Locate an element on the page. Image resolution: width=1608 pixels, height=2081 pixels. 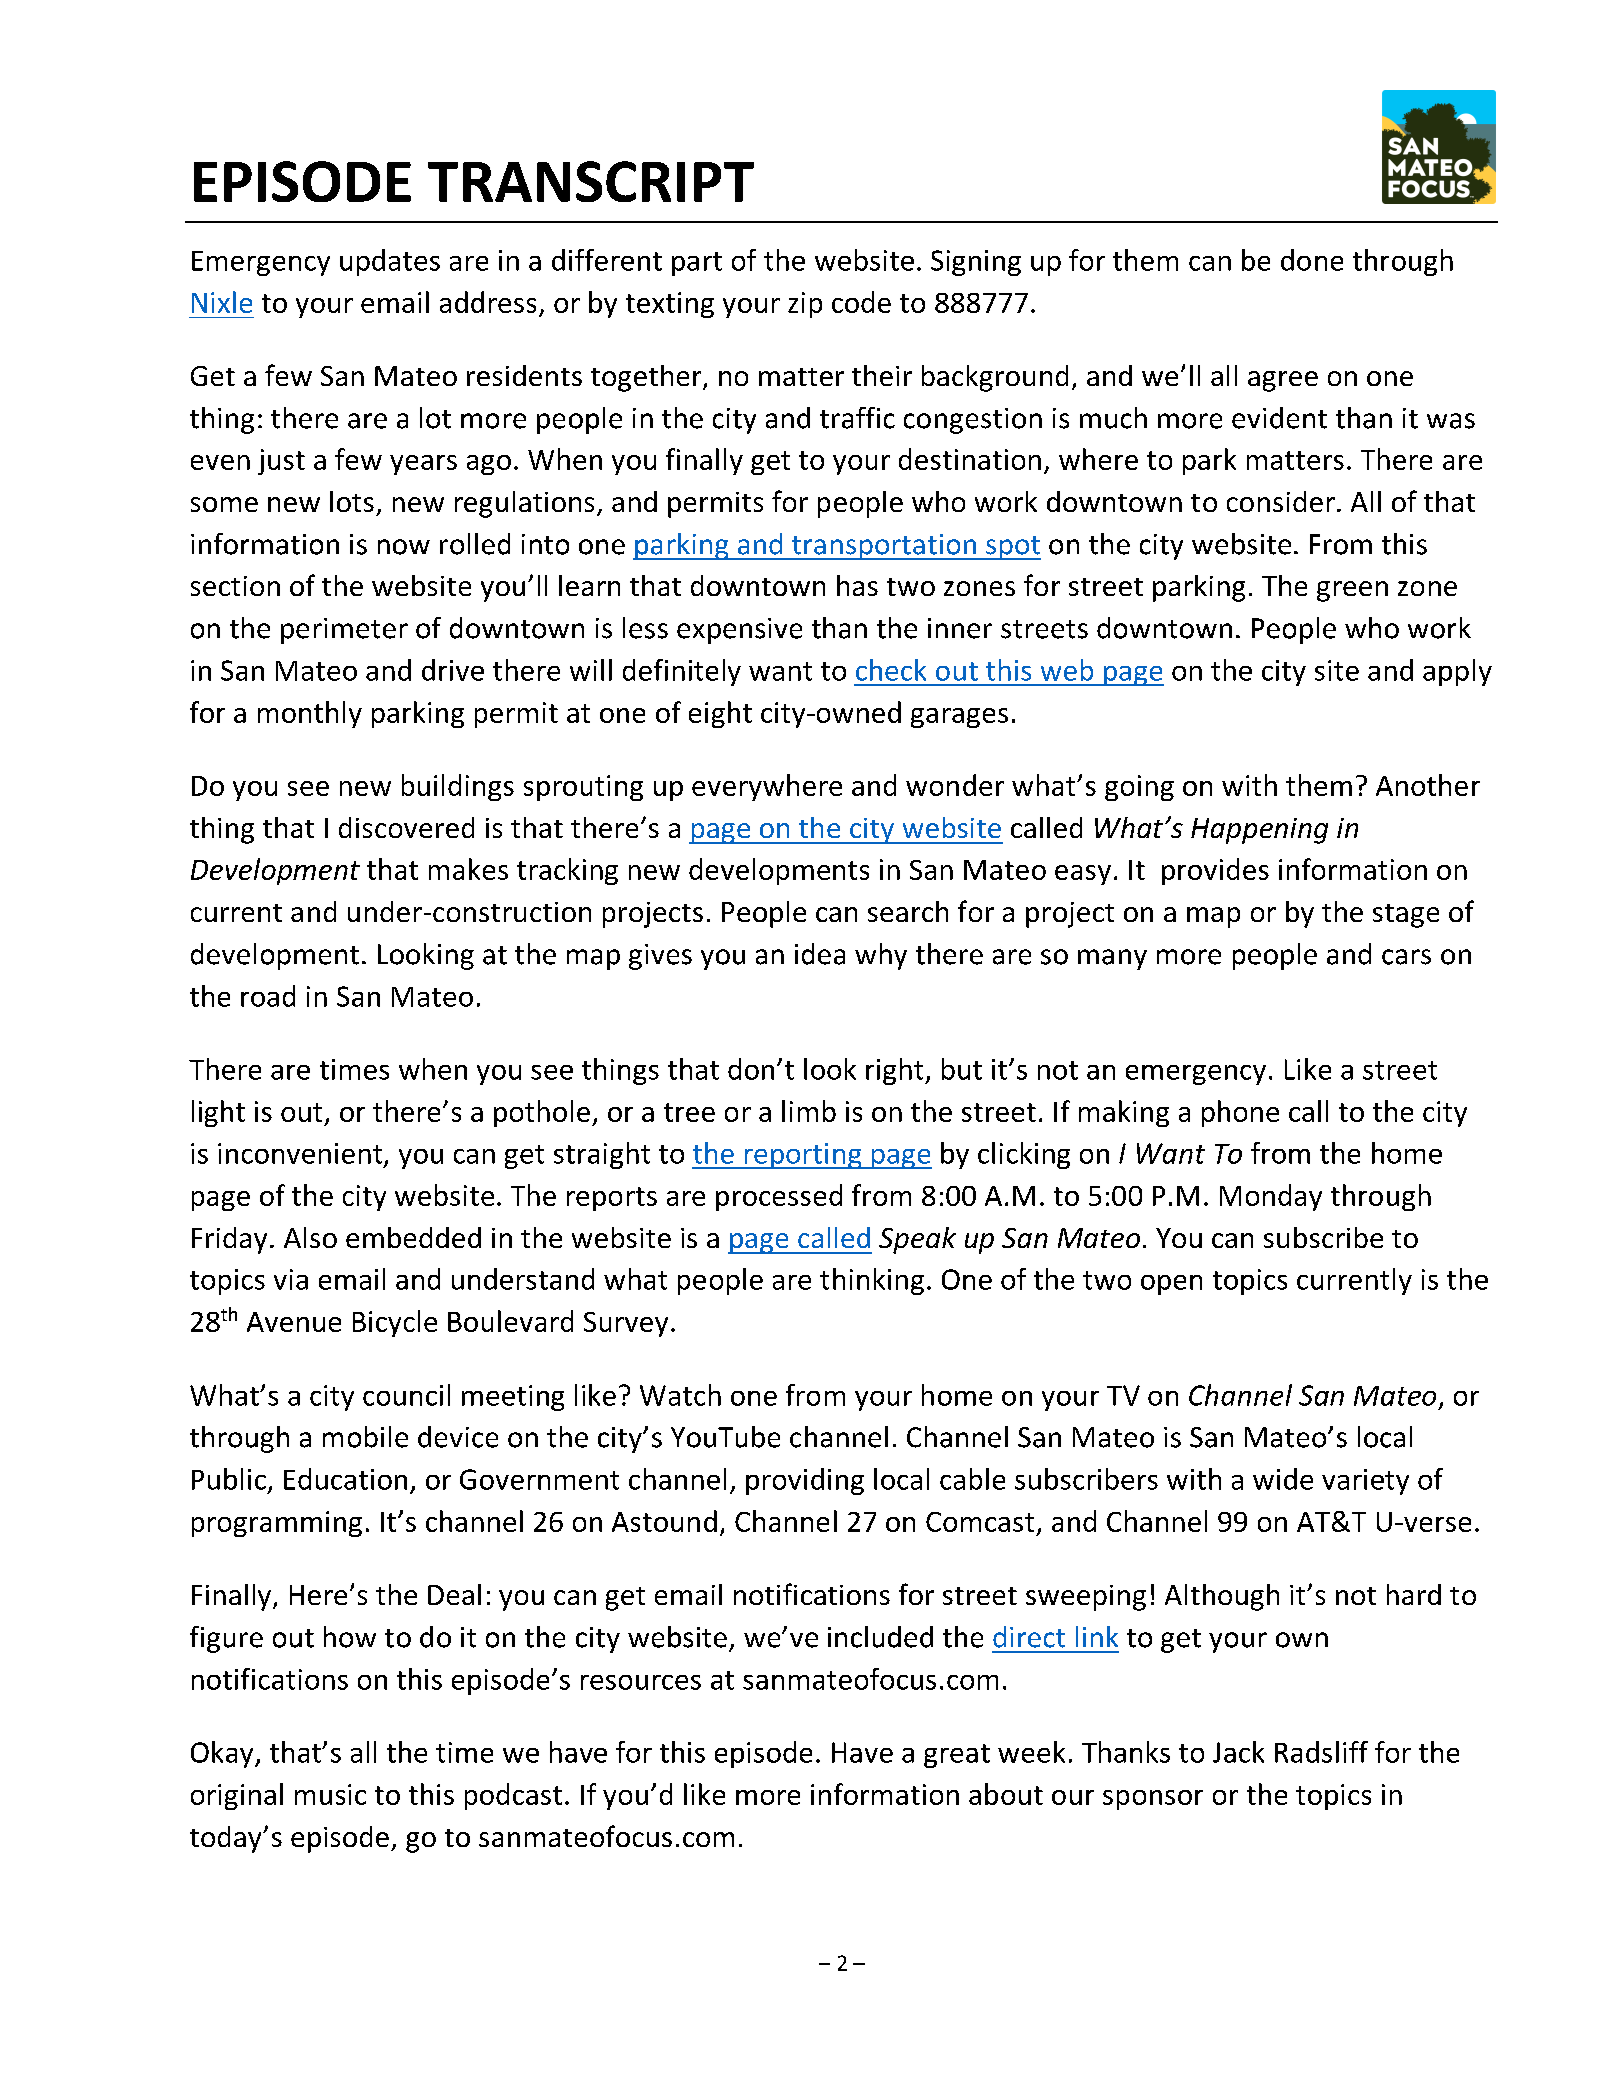
perimeter is located at coordinates (344, 631).
